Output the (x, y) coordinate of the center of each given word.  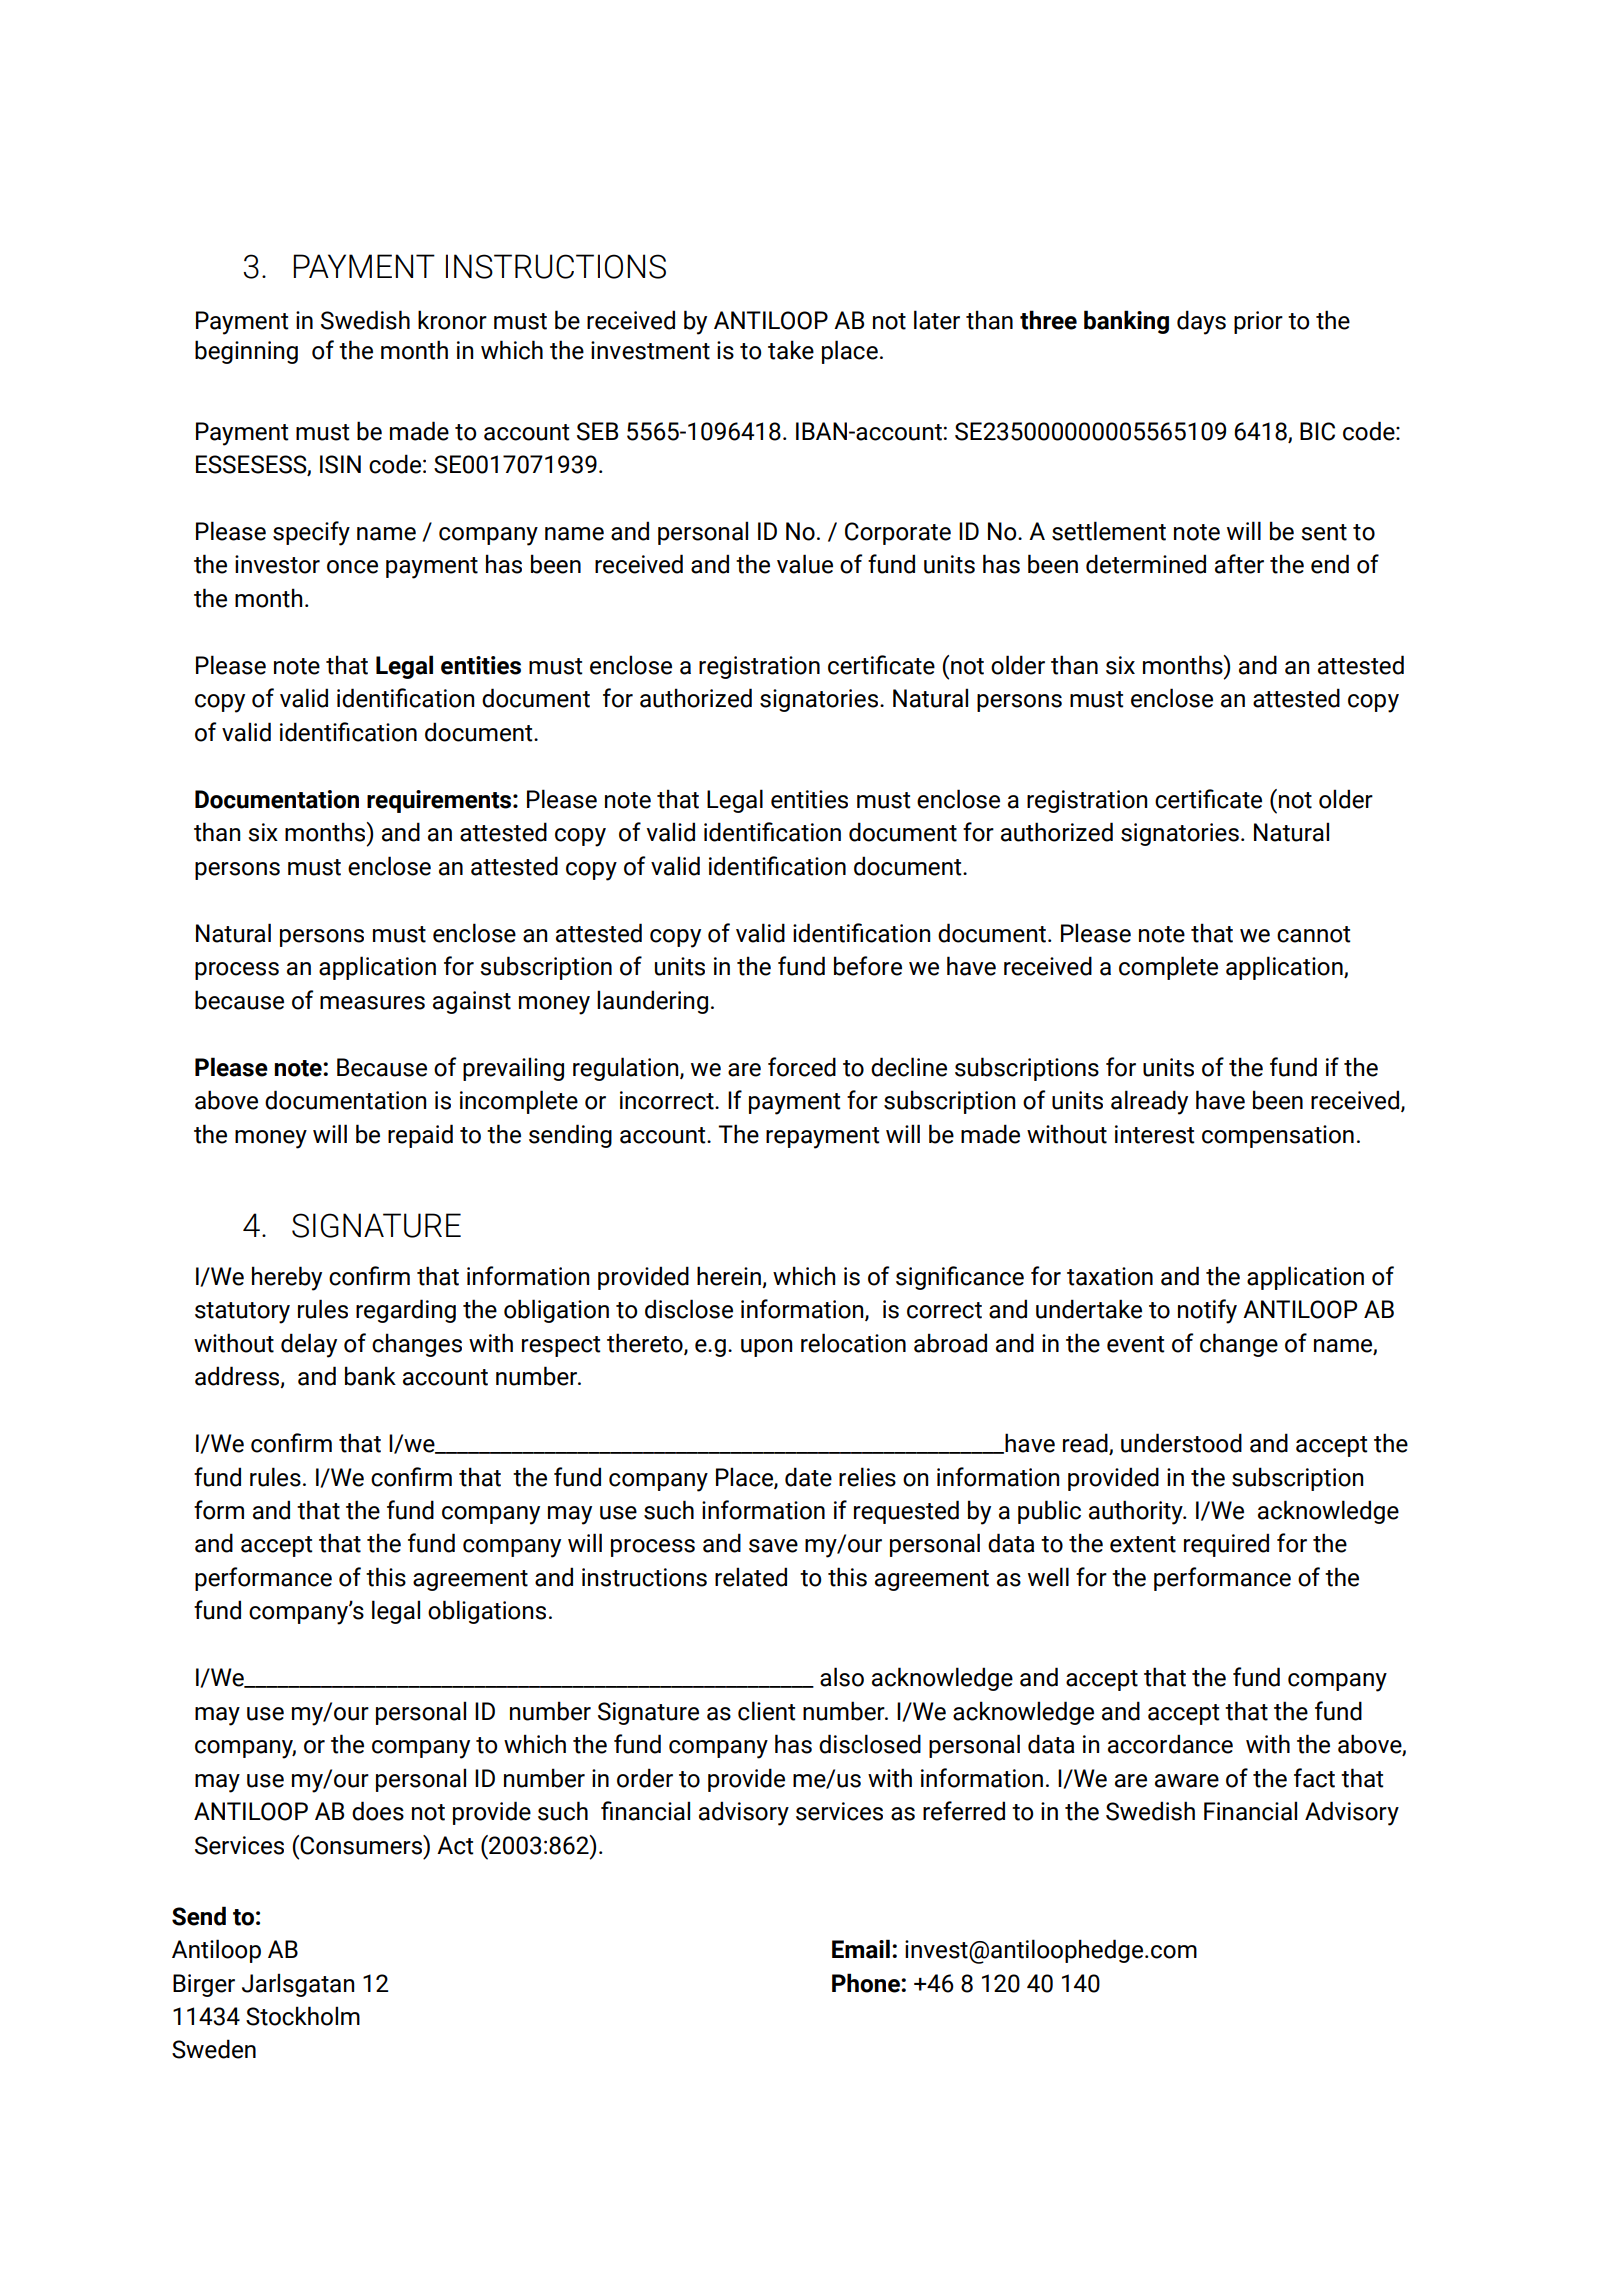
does (378, 1811)
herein (729, 1276)
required (1226, 1545)
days (1201, 322)
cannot (1314, 934)
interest (1155, 1134)
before (868, 966)
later (937, 320)
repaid (420, 1136)
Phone (867, 1983)
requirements (440, 801)
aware (1187, 1781)
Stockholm (303, 2016)
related (751, 1577)
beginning (246, 352)
